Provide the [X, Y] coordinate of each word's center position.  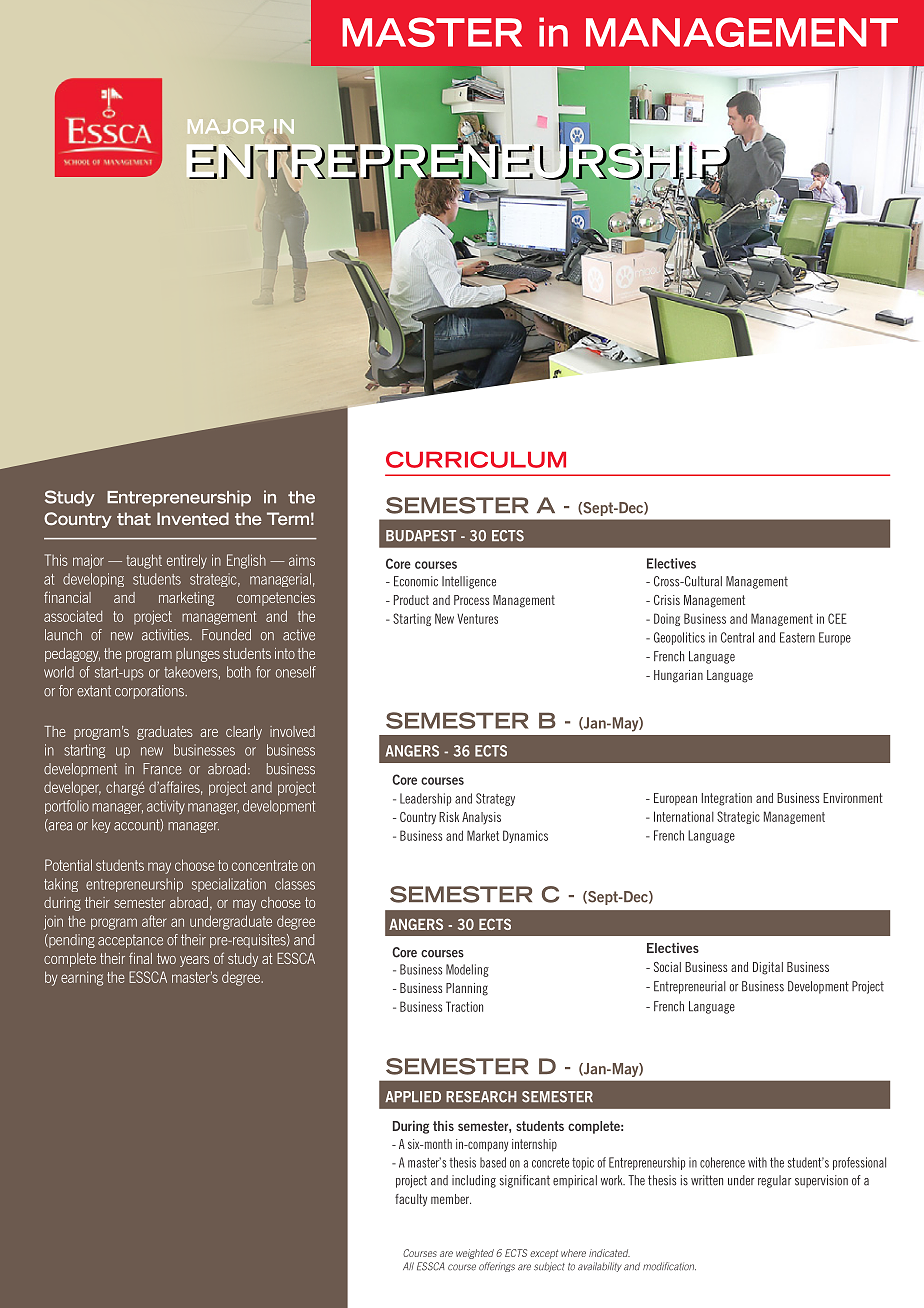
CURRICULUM [476, 459]
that [134, 518]
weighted [475, 1254]
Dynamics [525, 836]
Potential [68, 865]
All [408, 1266]
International [684, 816]
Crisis [667, 600]
